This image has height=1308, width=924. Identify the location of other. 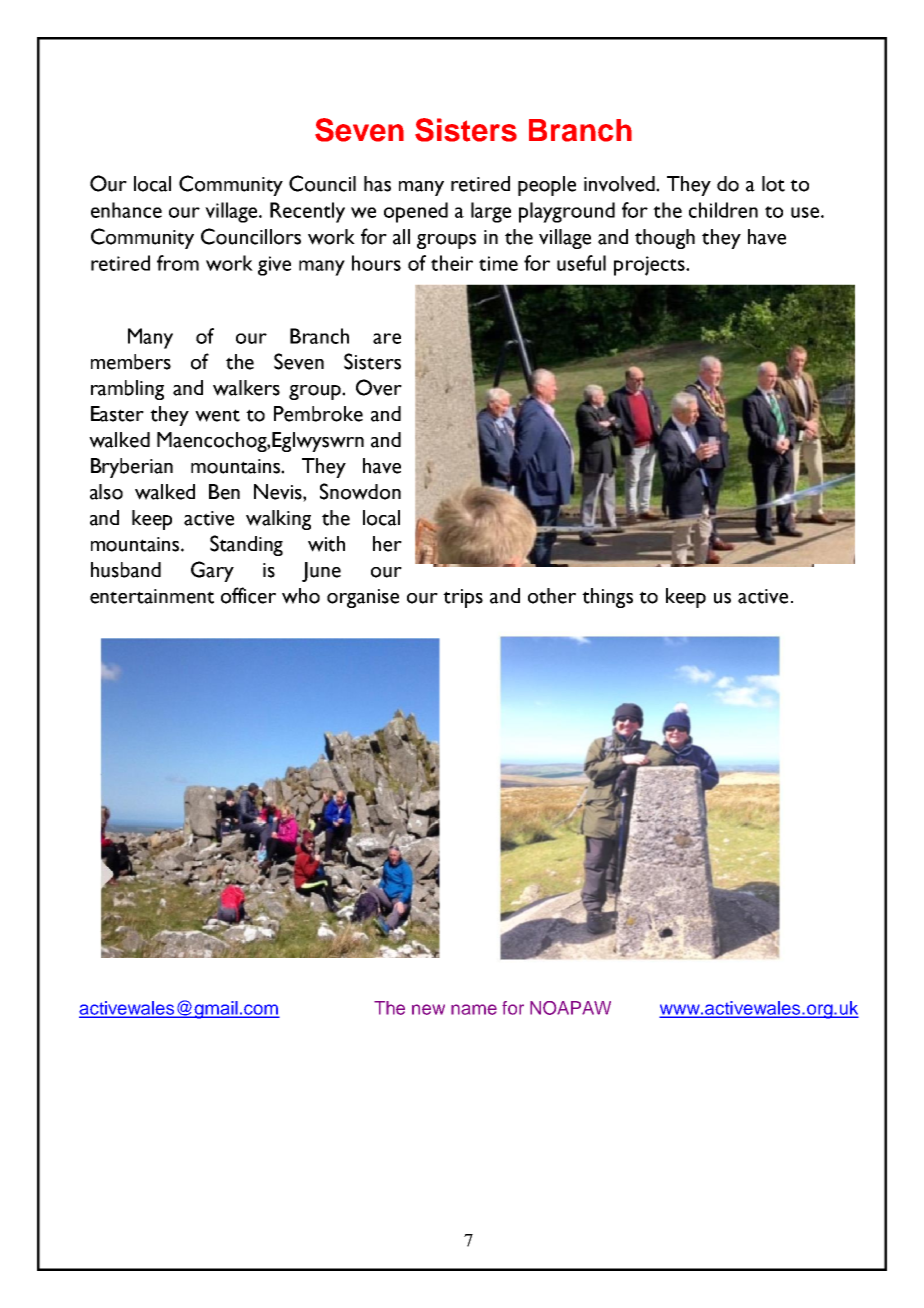
(552, 596).
